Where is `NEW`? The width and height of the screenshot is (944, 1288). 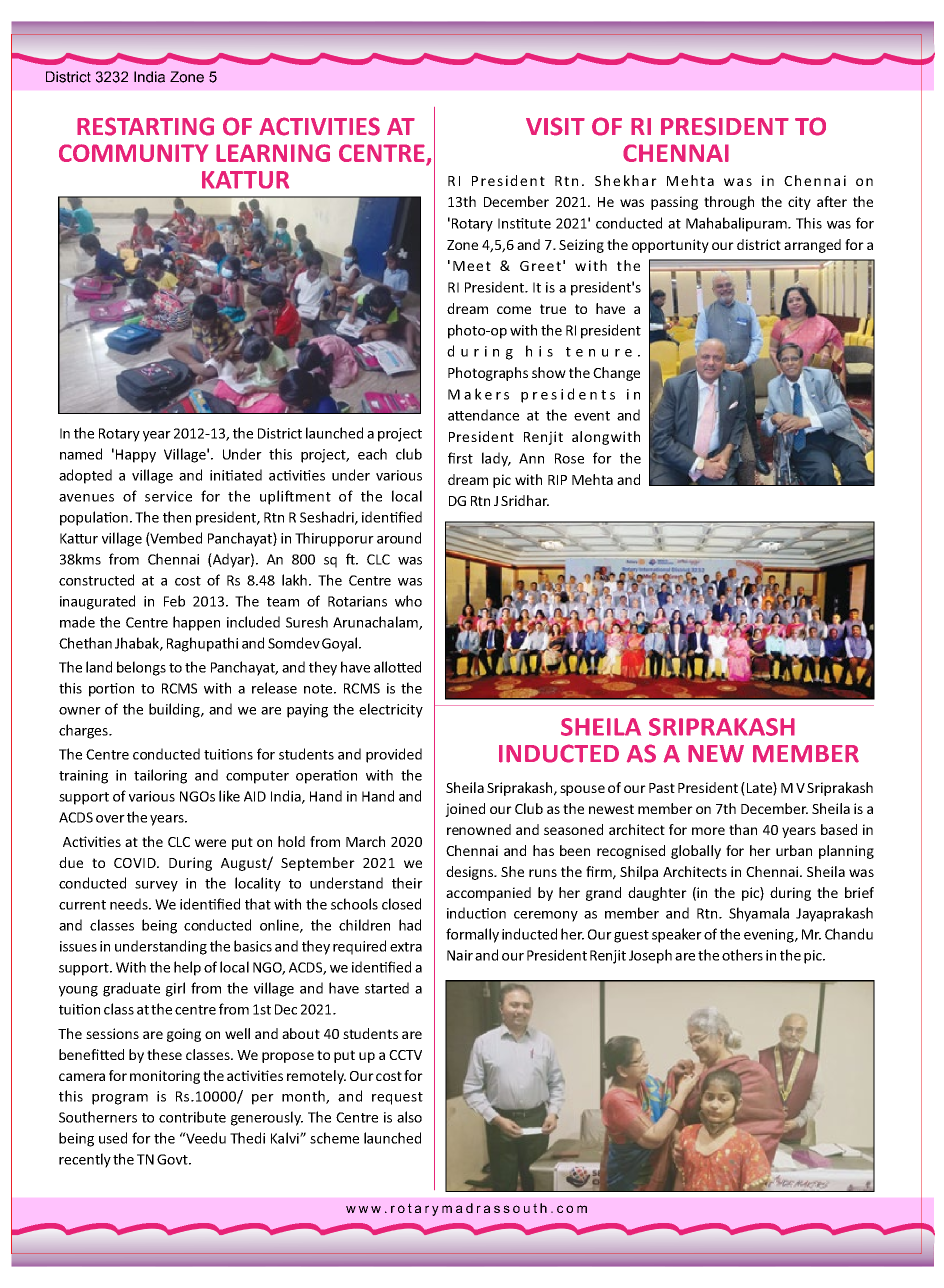 NEW is located at coordinates (716, 754).
